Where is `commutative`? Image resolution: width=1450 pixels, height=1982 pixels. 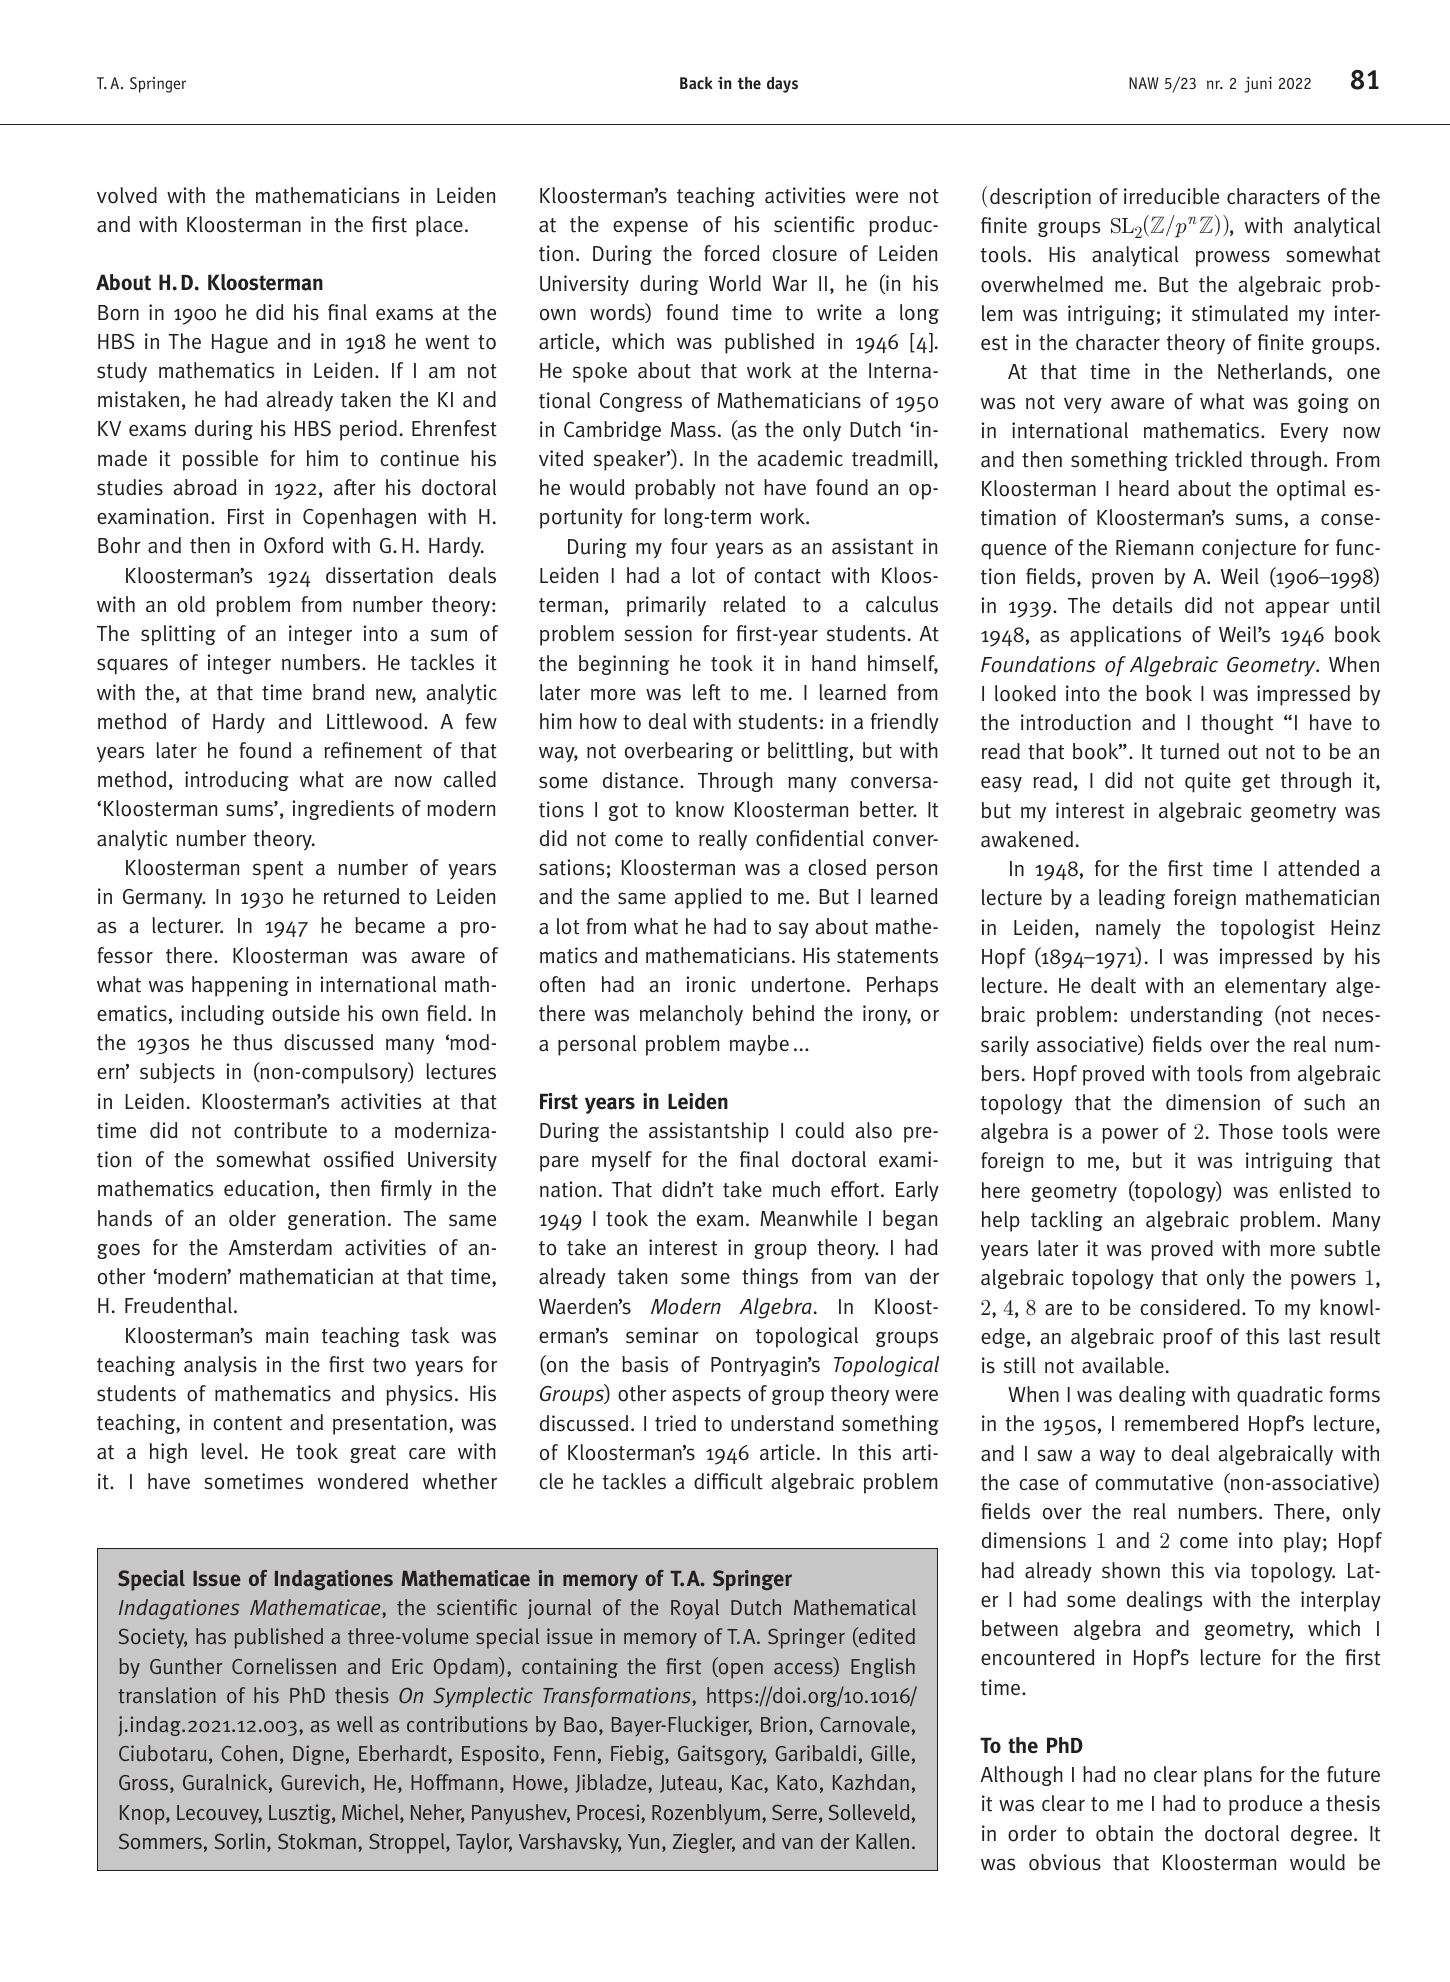
commutative is located at coordinates (1154, 1482).
